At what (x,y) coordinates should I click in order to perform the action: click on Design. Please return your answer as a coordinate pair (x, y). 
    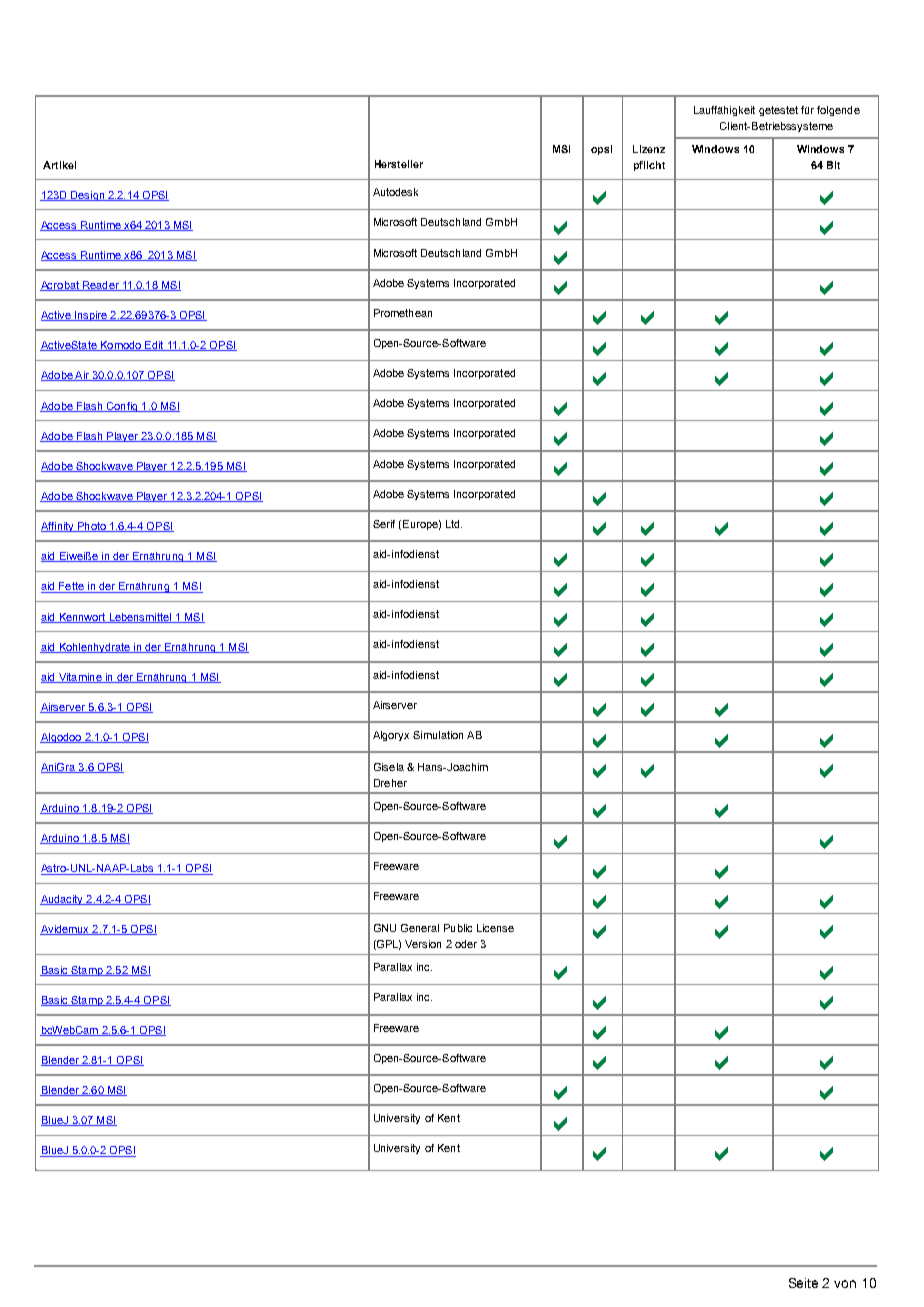
    Looking at the image, I should click on (88, 196).
